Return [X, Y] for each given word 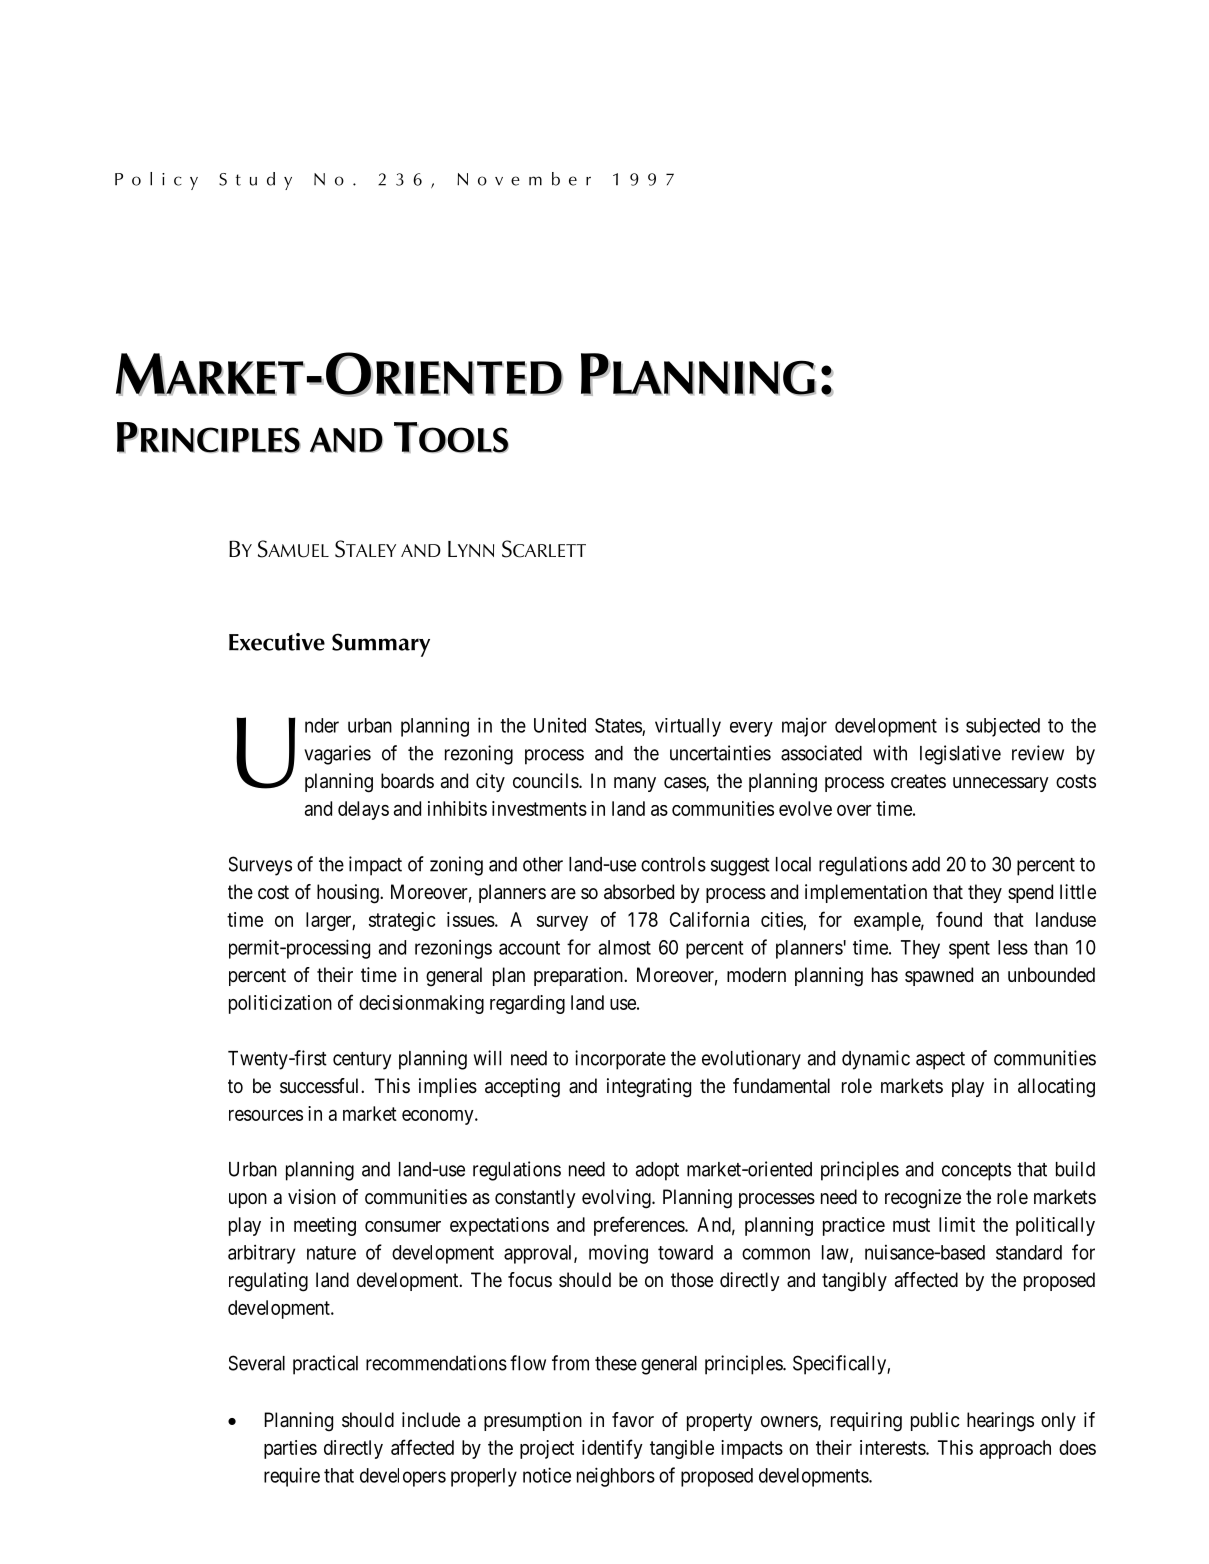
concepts [976, 1172]
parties [290, 1449]
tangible [682, 1449]
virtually [688, 727]
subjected [1003, 727]
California [709, 919]
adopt [657, 1171]
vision [312, 1197]
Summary [381, 645]
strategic [402, 921]
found [959, 919]
